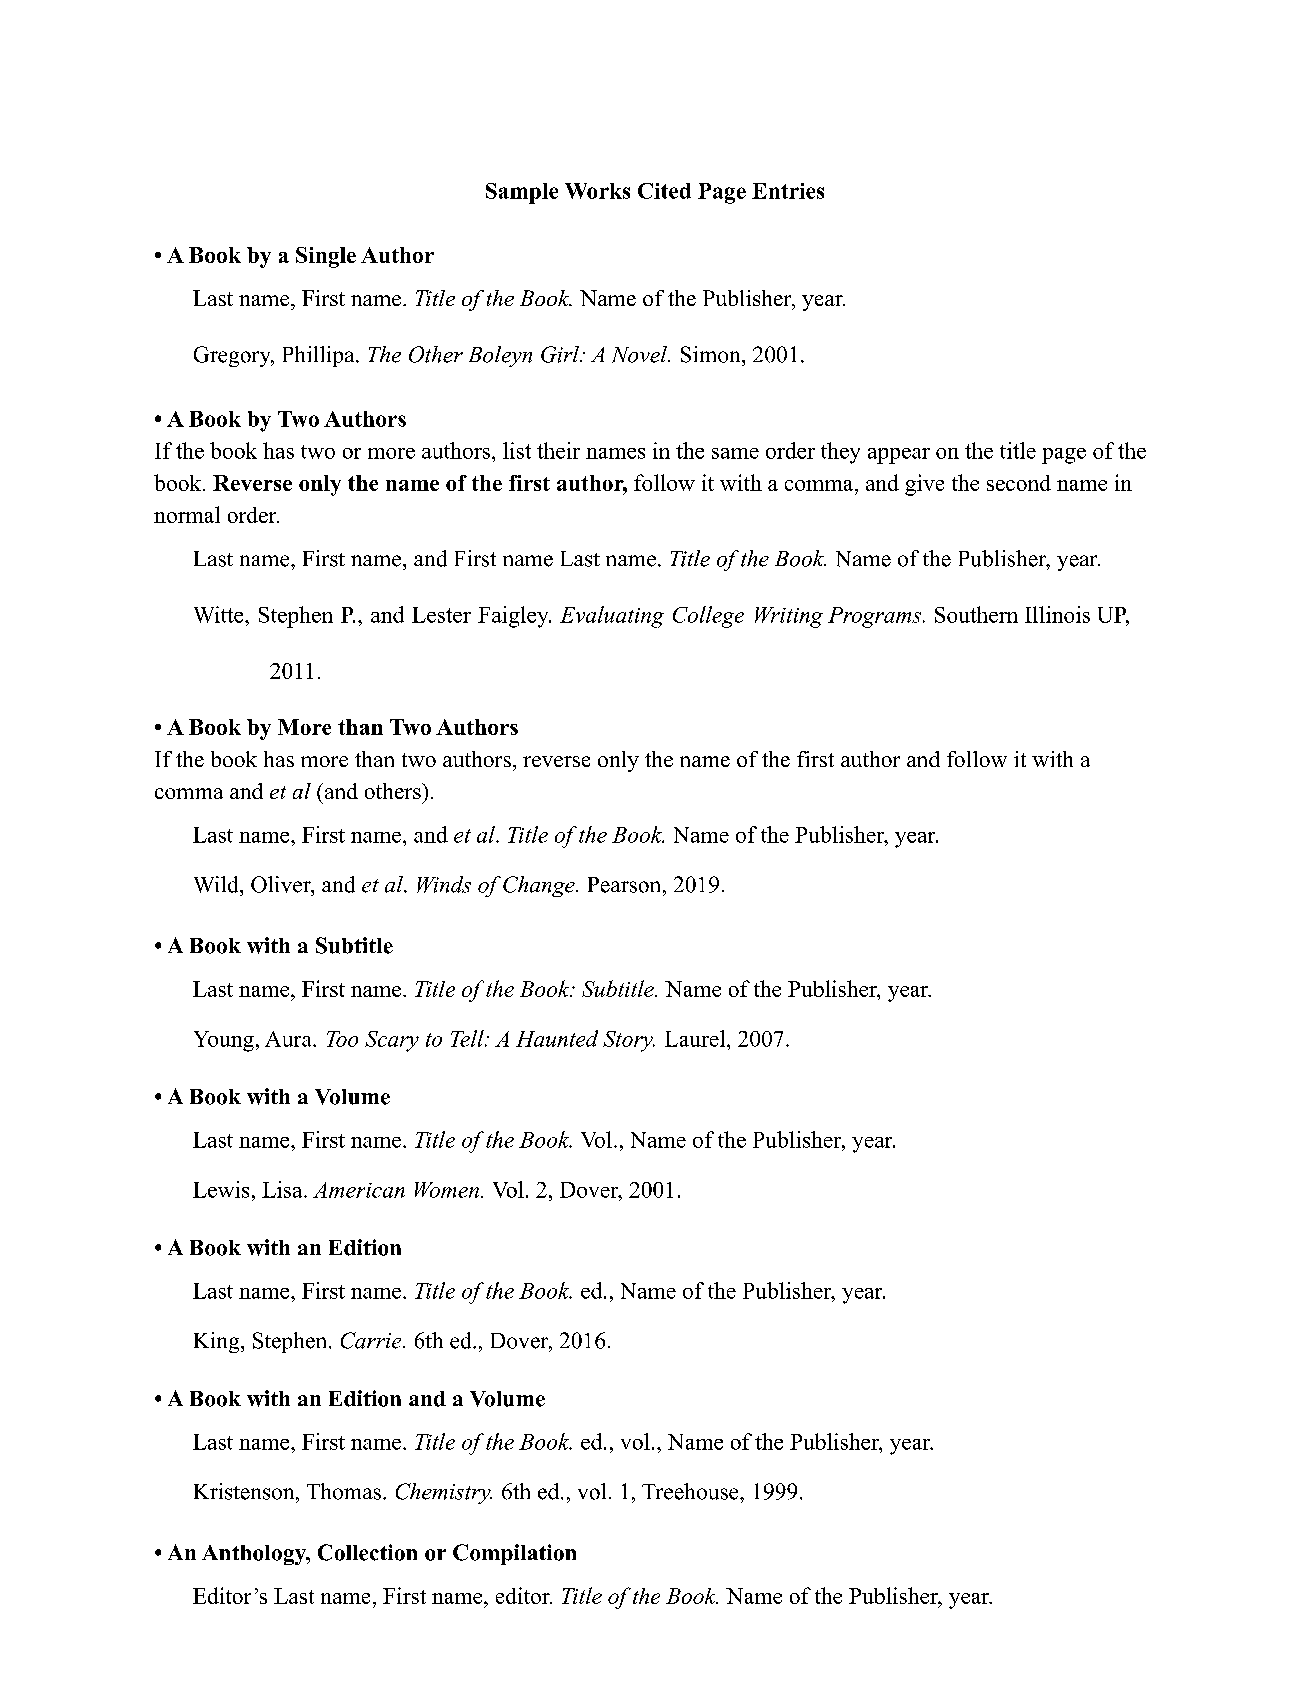 This image has width=1310, height=1696. What do you see at coordinates (597, 191) in the image?
I see `Works` at bounding box center [597, 191].
